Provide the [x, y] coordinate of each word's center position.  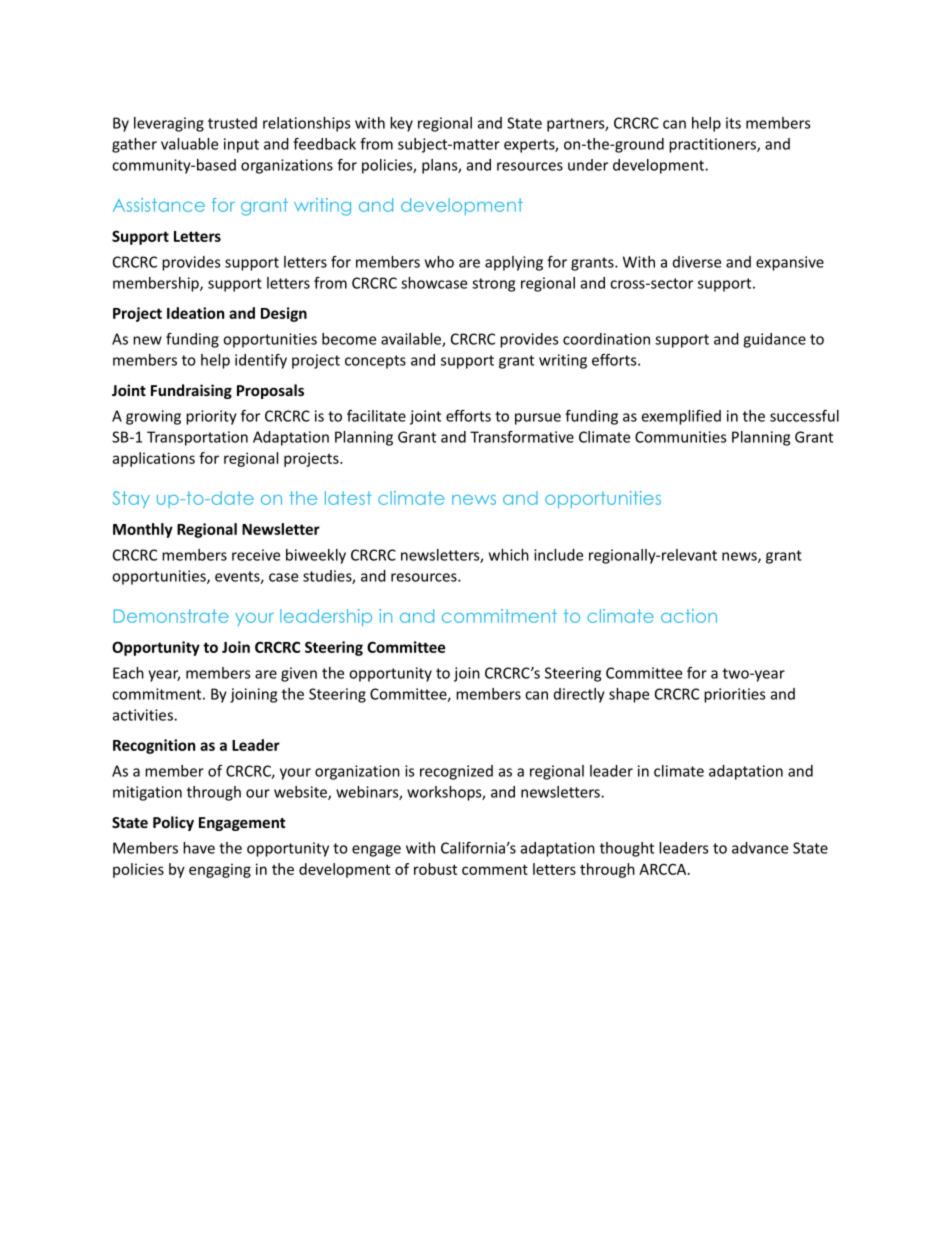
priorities [734, 695]
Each [128, 673]
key [401, 124]
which [509, 555]
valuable [189, 144]
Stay [131, 499]
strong [493, 285]
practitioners [713, 145]
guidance [774, 340]
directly [579, 695]
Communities [680, 437]
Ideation [195, 313]
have [199, 848]
